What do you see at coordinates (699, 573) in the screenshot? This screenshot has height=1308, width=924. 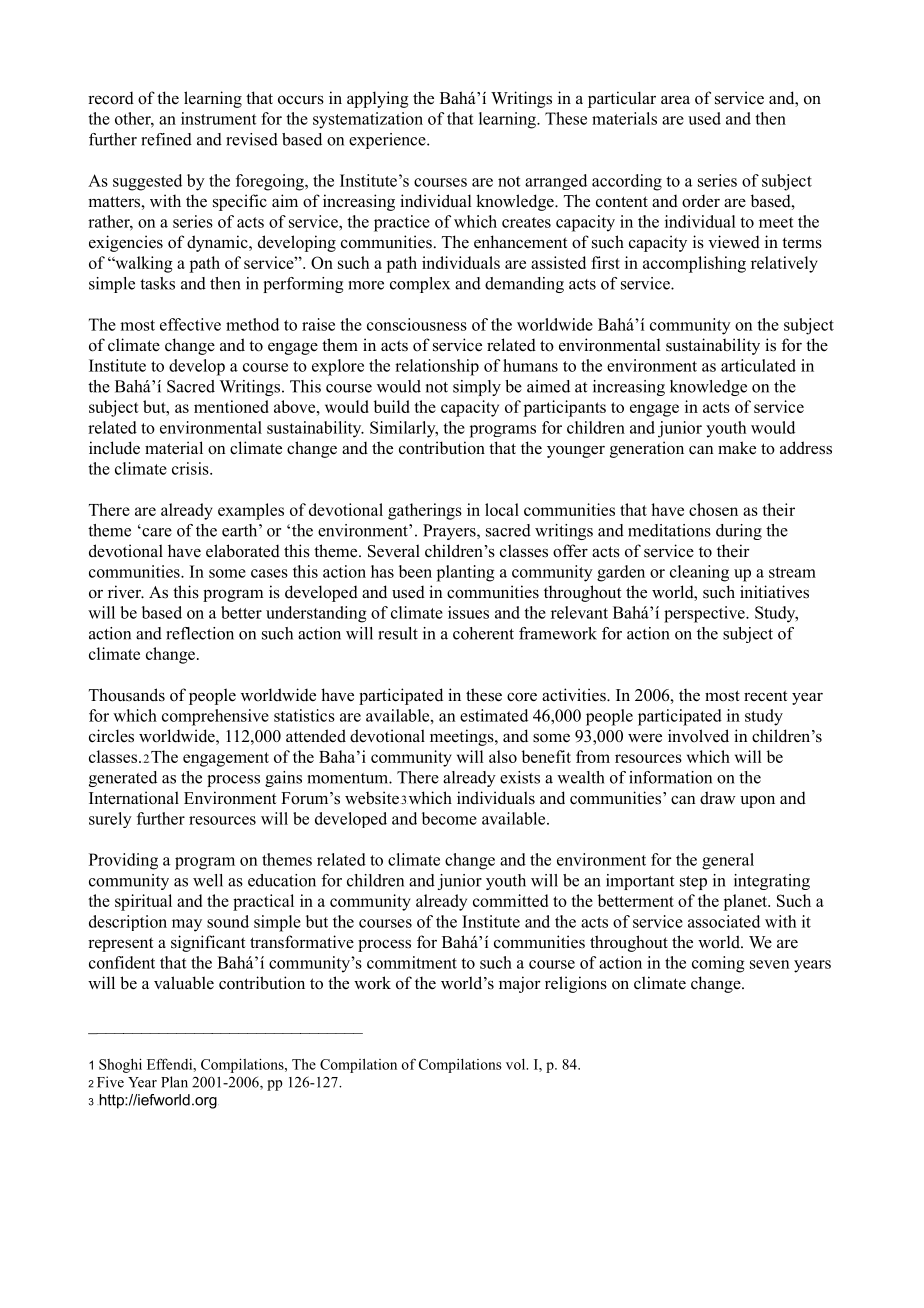 I see `cleaning` at bounding box center [699, 573].
